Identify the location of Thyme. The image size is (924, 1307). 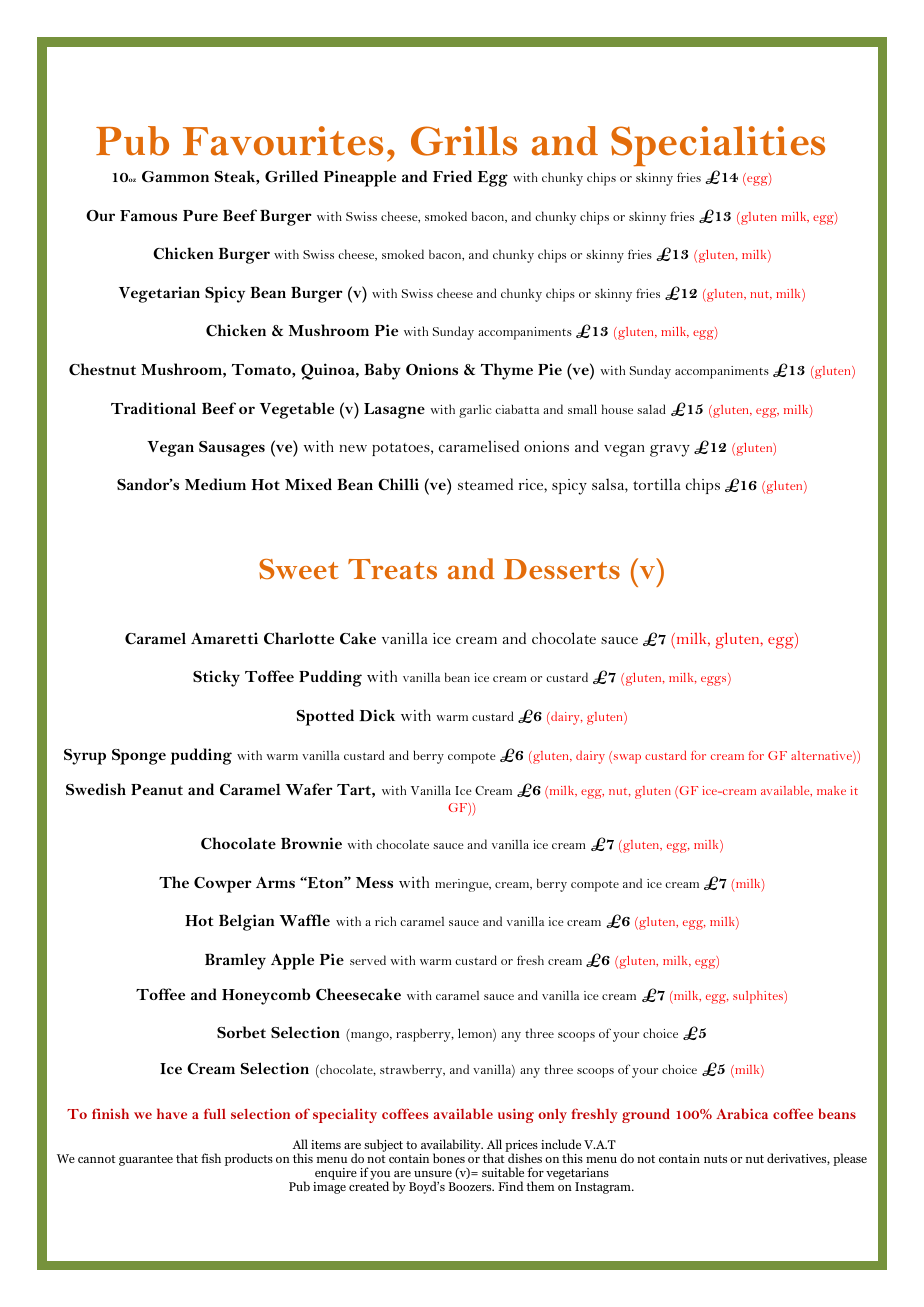
(507, 371).
